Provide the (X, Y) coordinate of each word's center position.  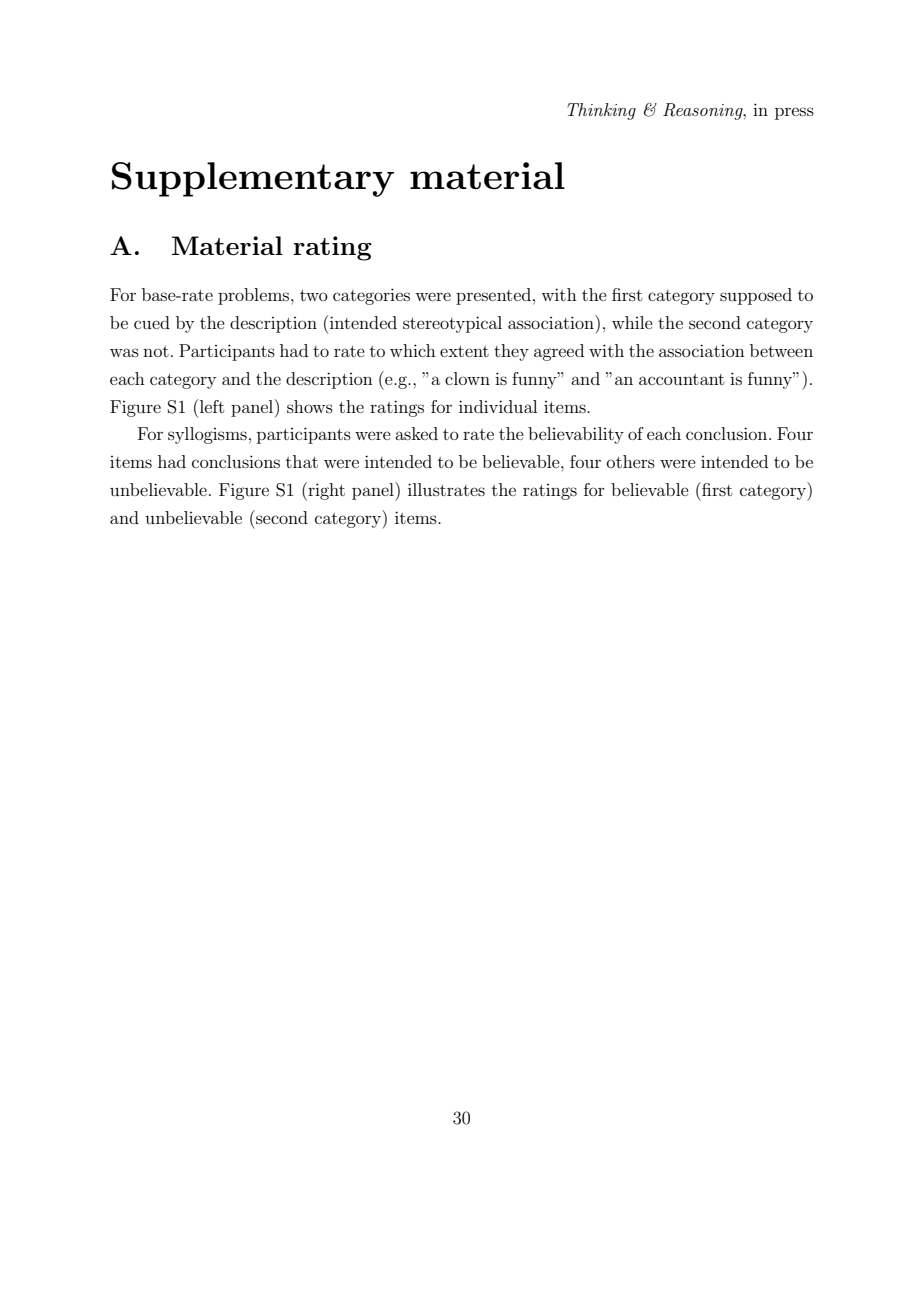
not (156, 351)
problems (255, 296)
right (325, 491)
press (794, 113)
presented (493, 296)
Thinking (601, 111)
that (302, 461)
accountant (681, 379)
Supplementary (253, 179)
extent (464, 351)
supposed (756, 296)
